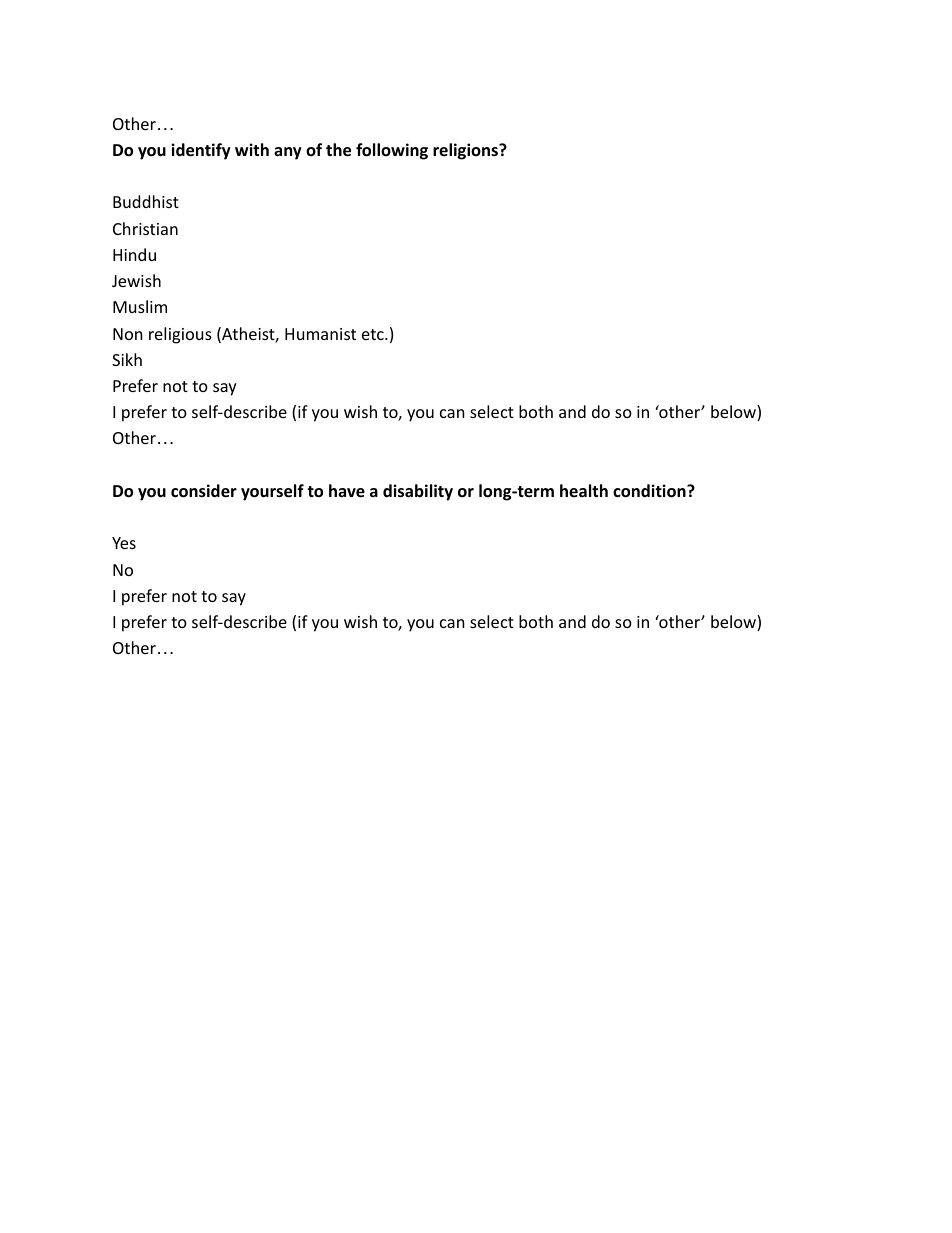 The width and height of the screenshot is (952, 1233). What do you see at coordinates (124, 543) in the screenshot?
I see `Yes` at bounding box center [124, 543].
